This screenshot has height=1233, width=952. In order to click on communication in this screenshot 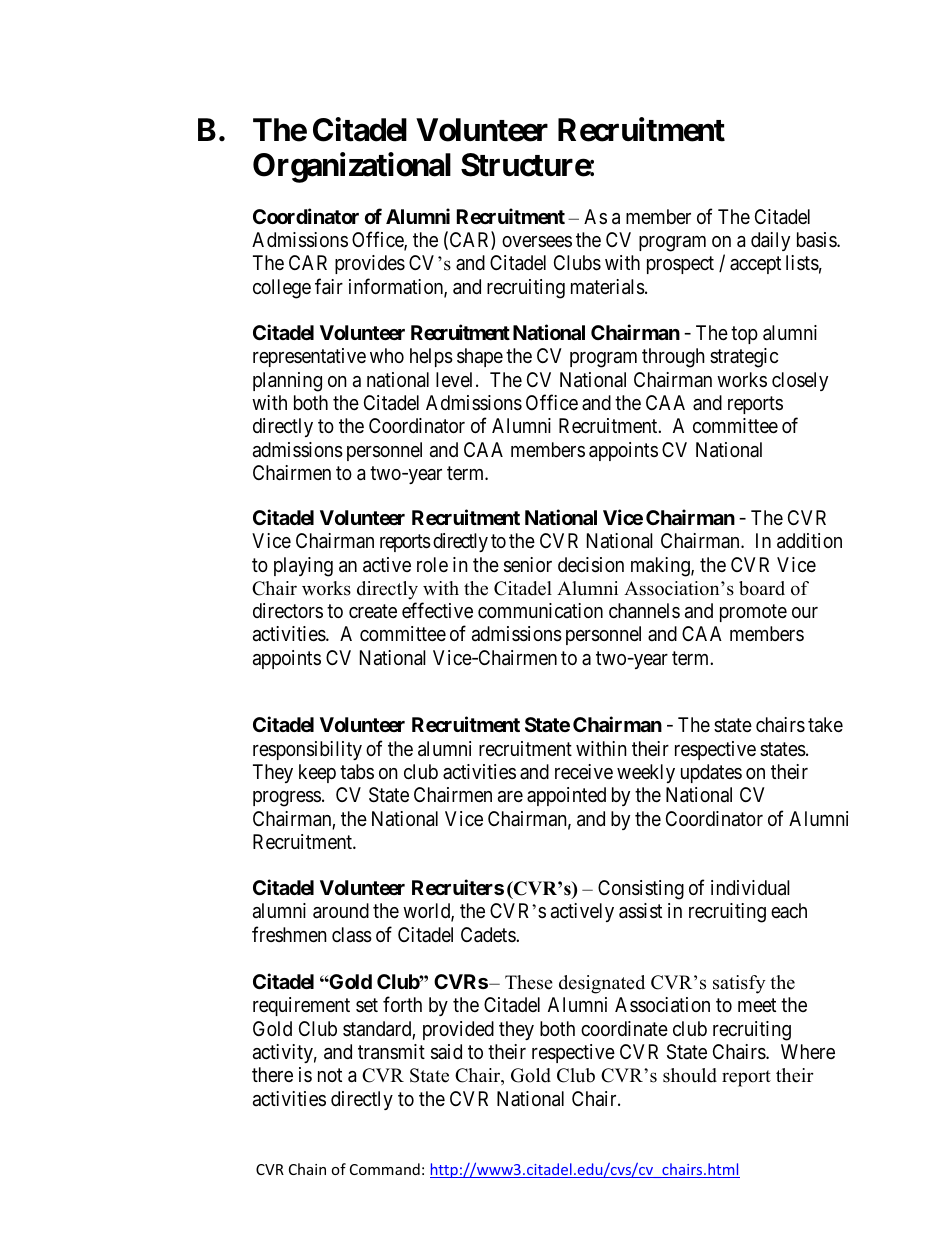, I will do `click(540, 610)`.
